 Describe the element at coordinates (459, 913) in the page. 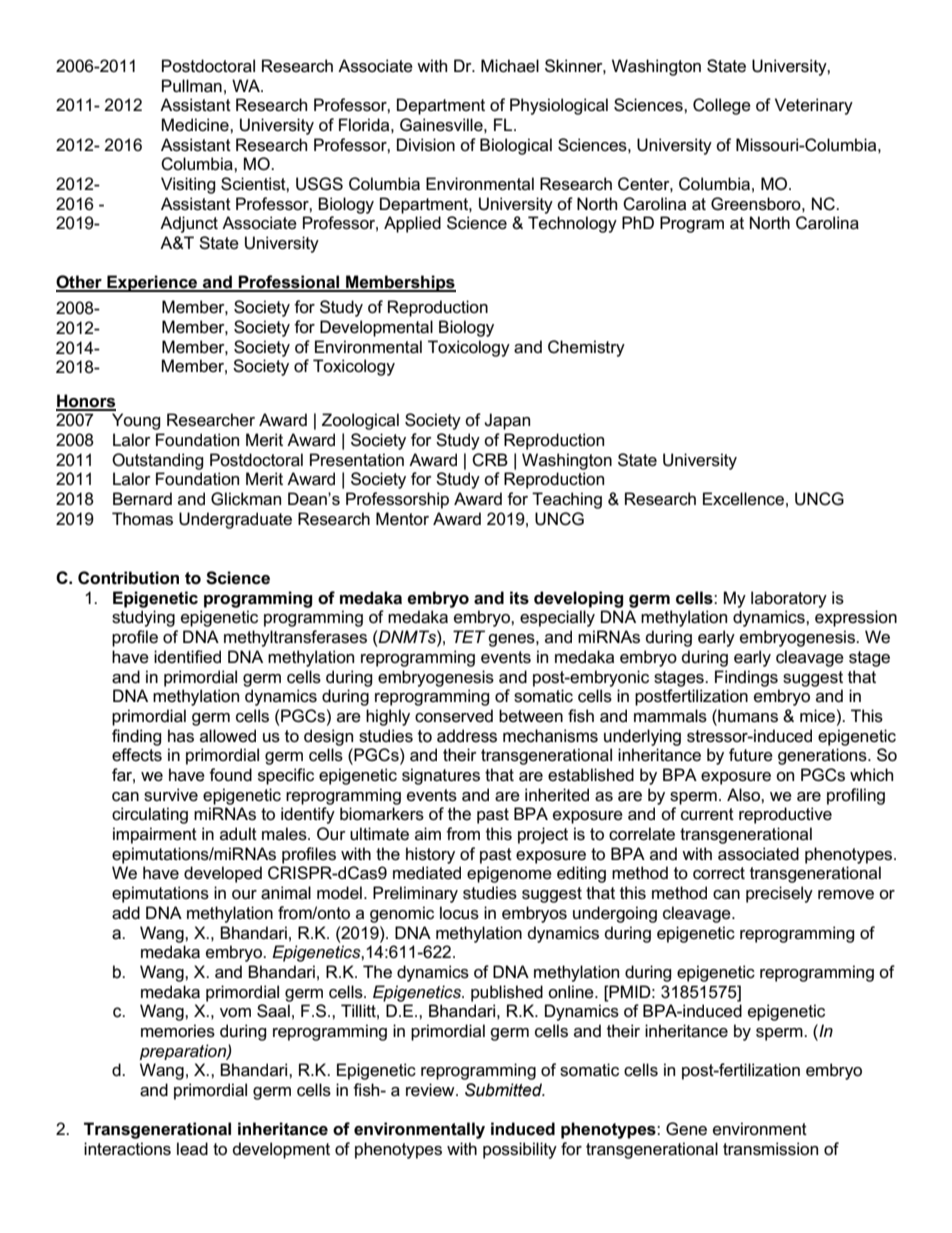

I see `locus` at that location.
